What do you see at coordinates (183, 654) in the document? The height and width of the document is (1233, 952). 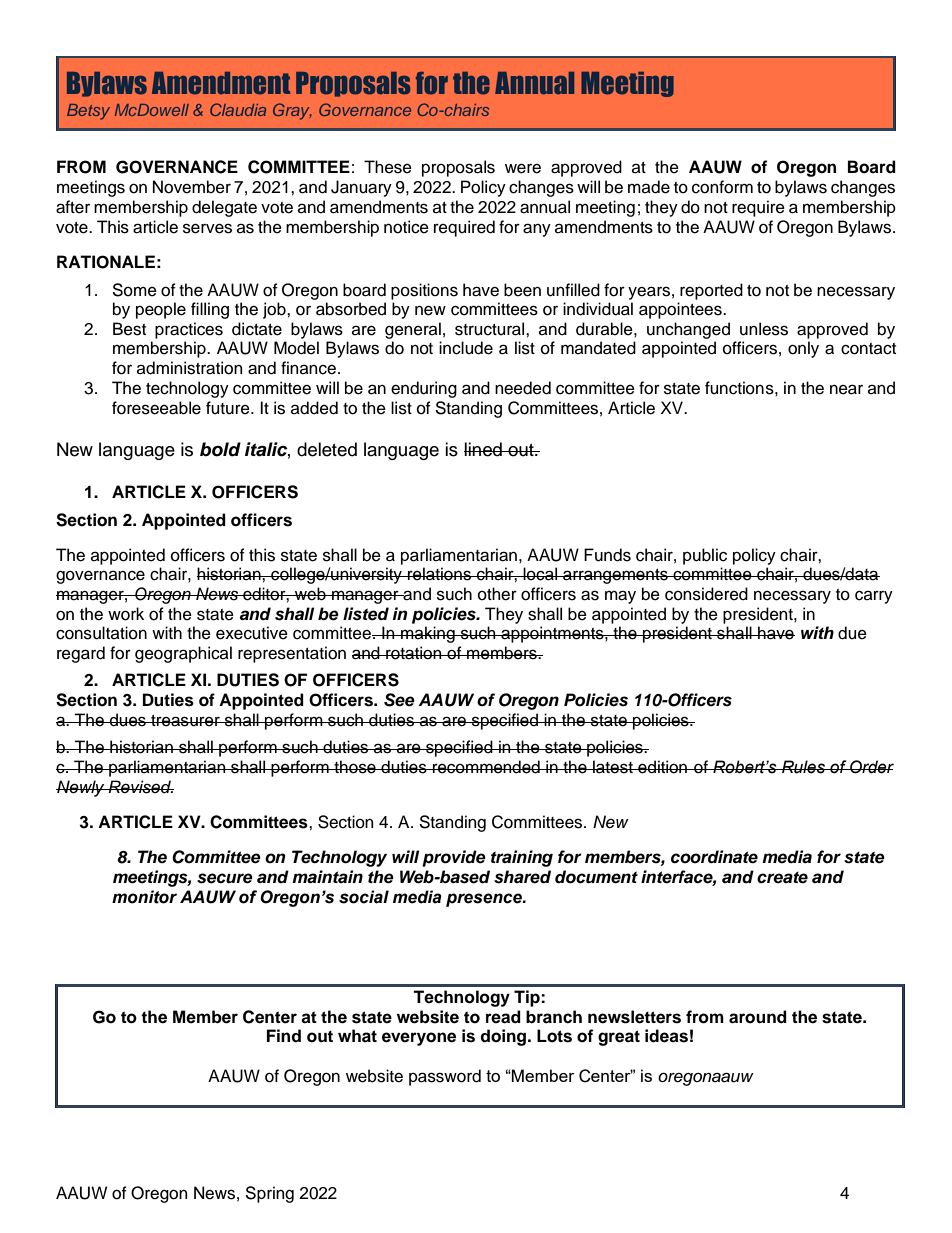 I see `geographical` at bounding box center [183, 654].
